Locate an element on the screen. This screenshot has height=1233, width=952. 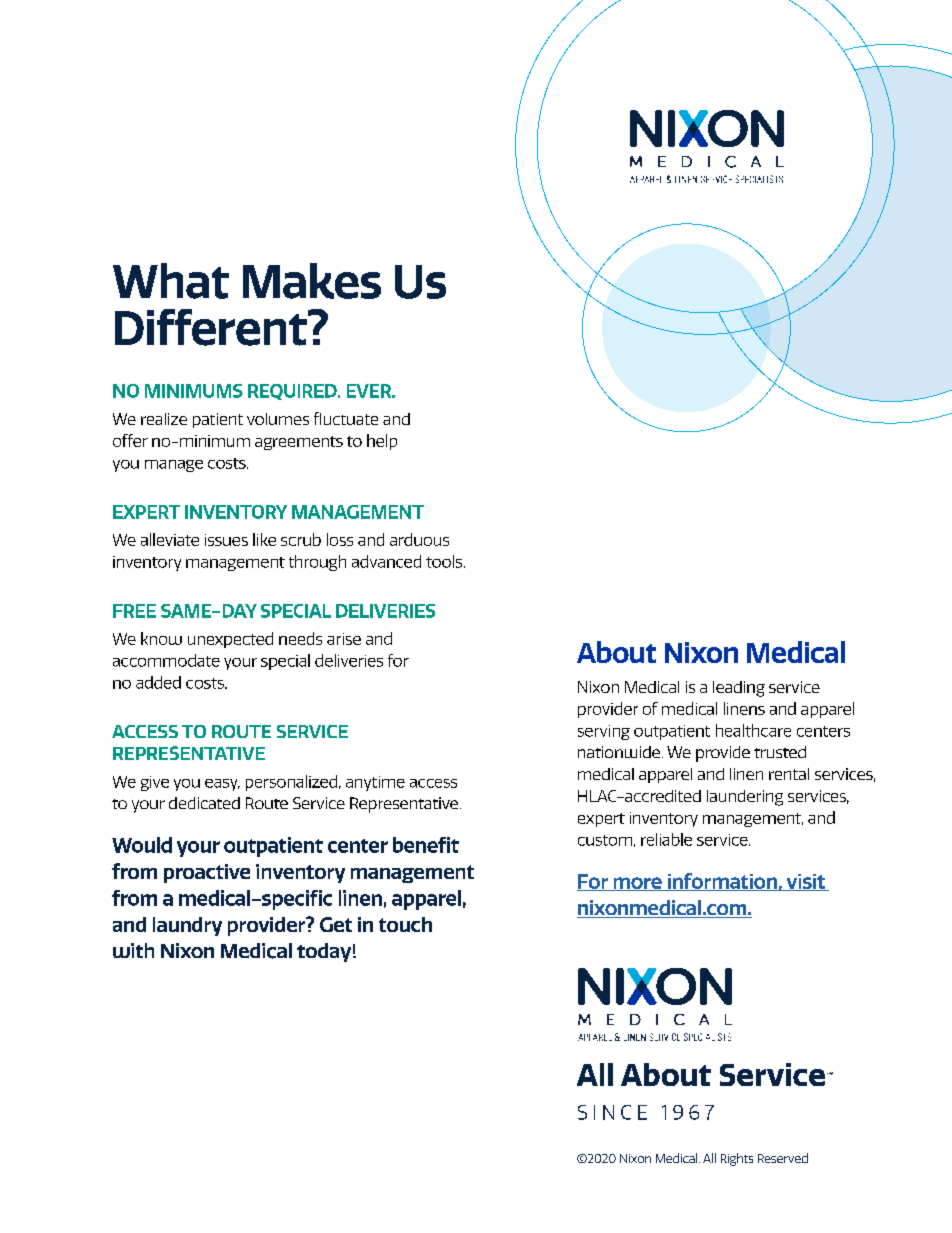
Different is located at coordinates (212, 327).
